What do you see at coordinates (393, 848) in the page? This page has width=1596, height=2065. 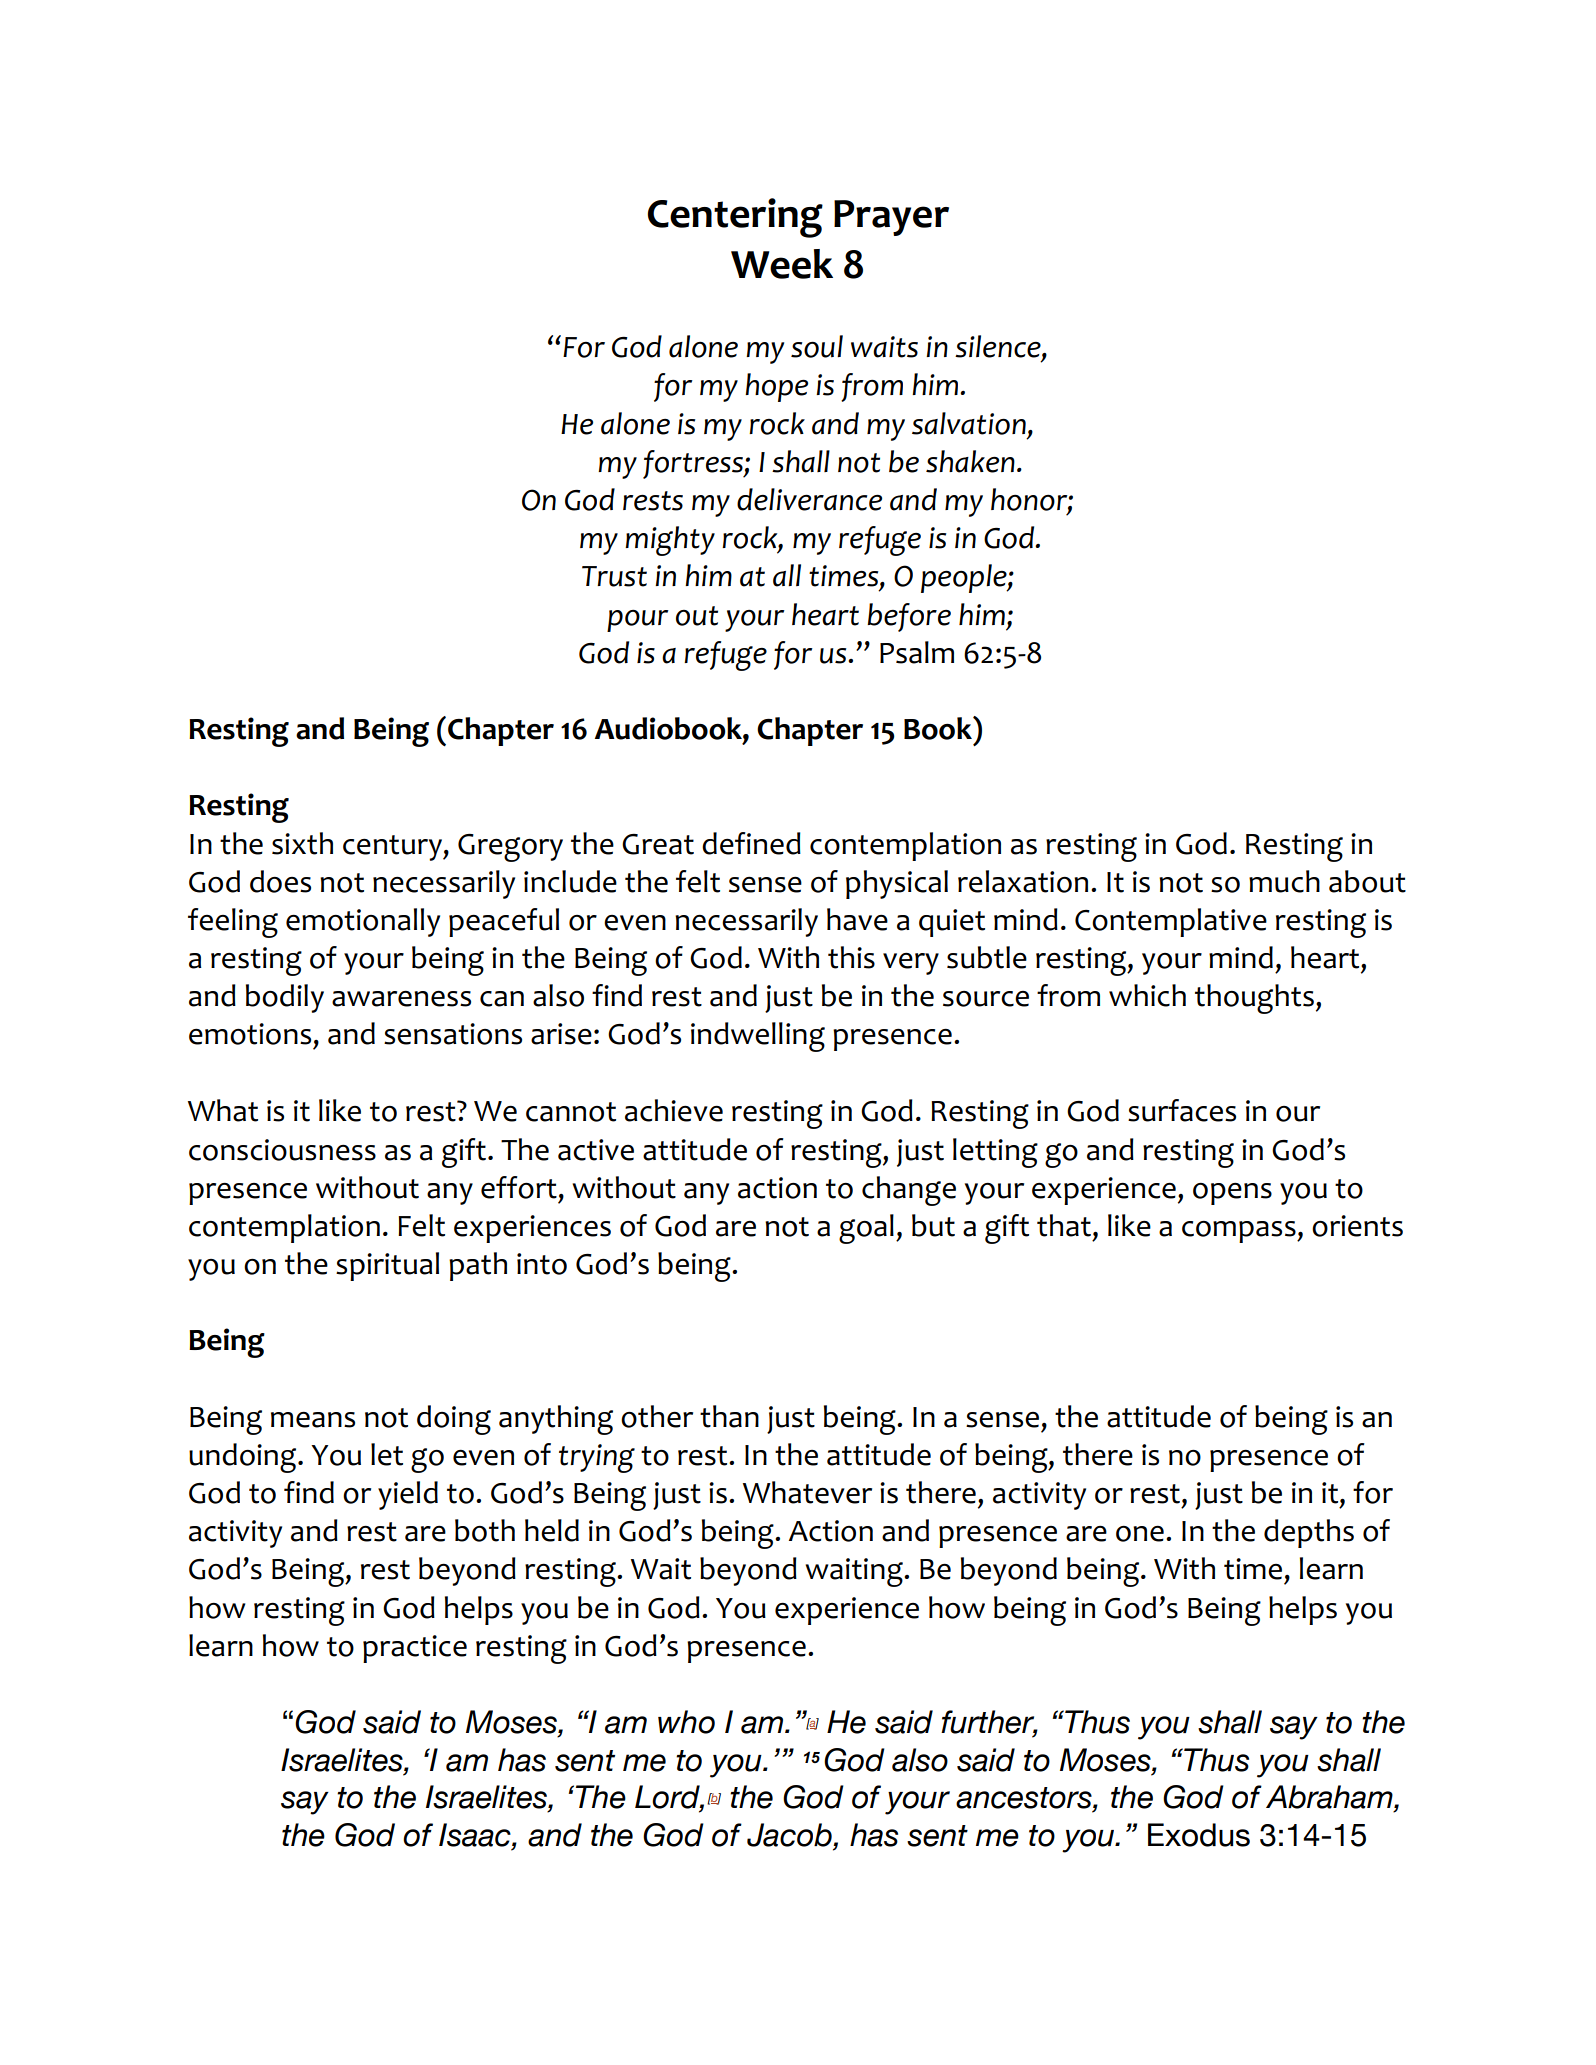 I see `century` at bounding box center [393, 848].
